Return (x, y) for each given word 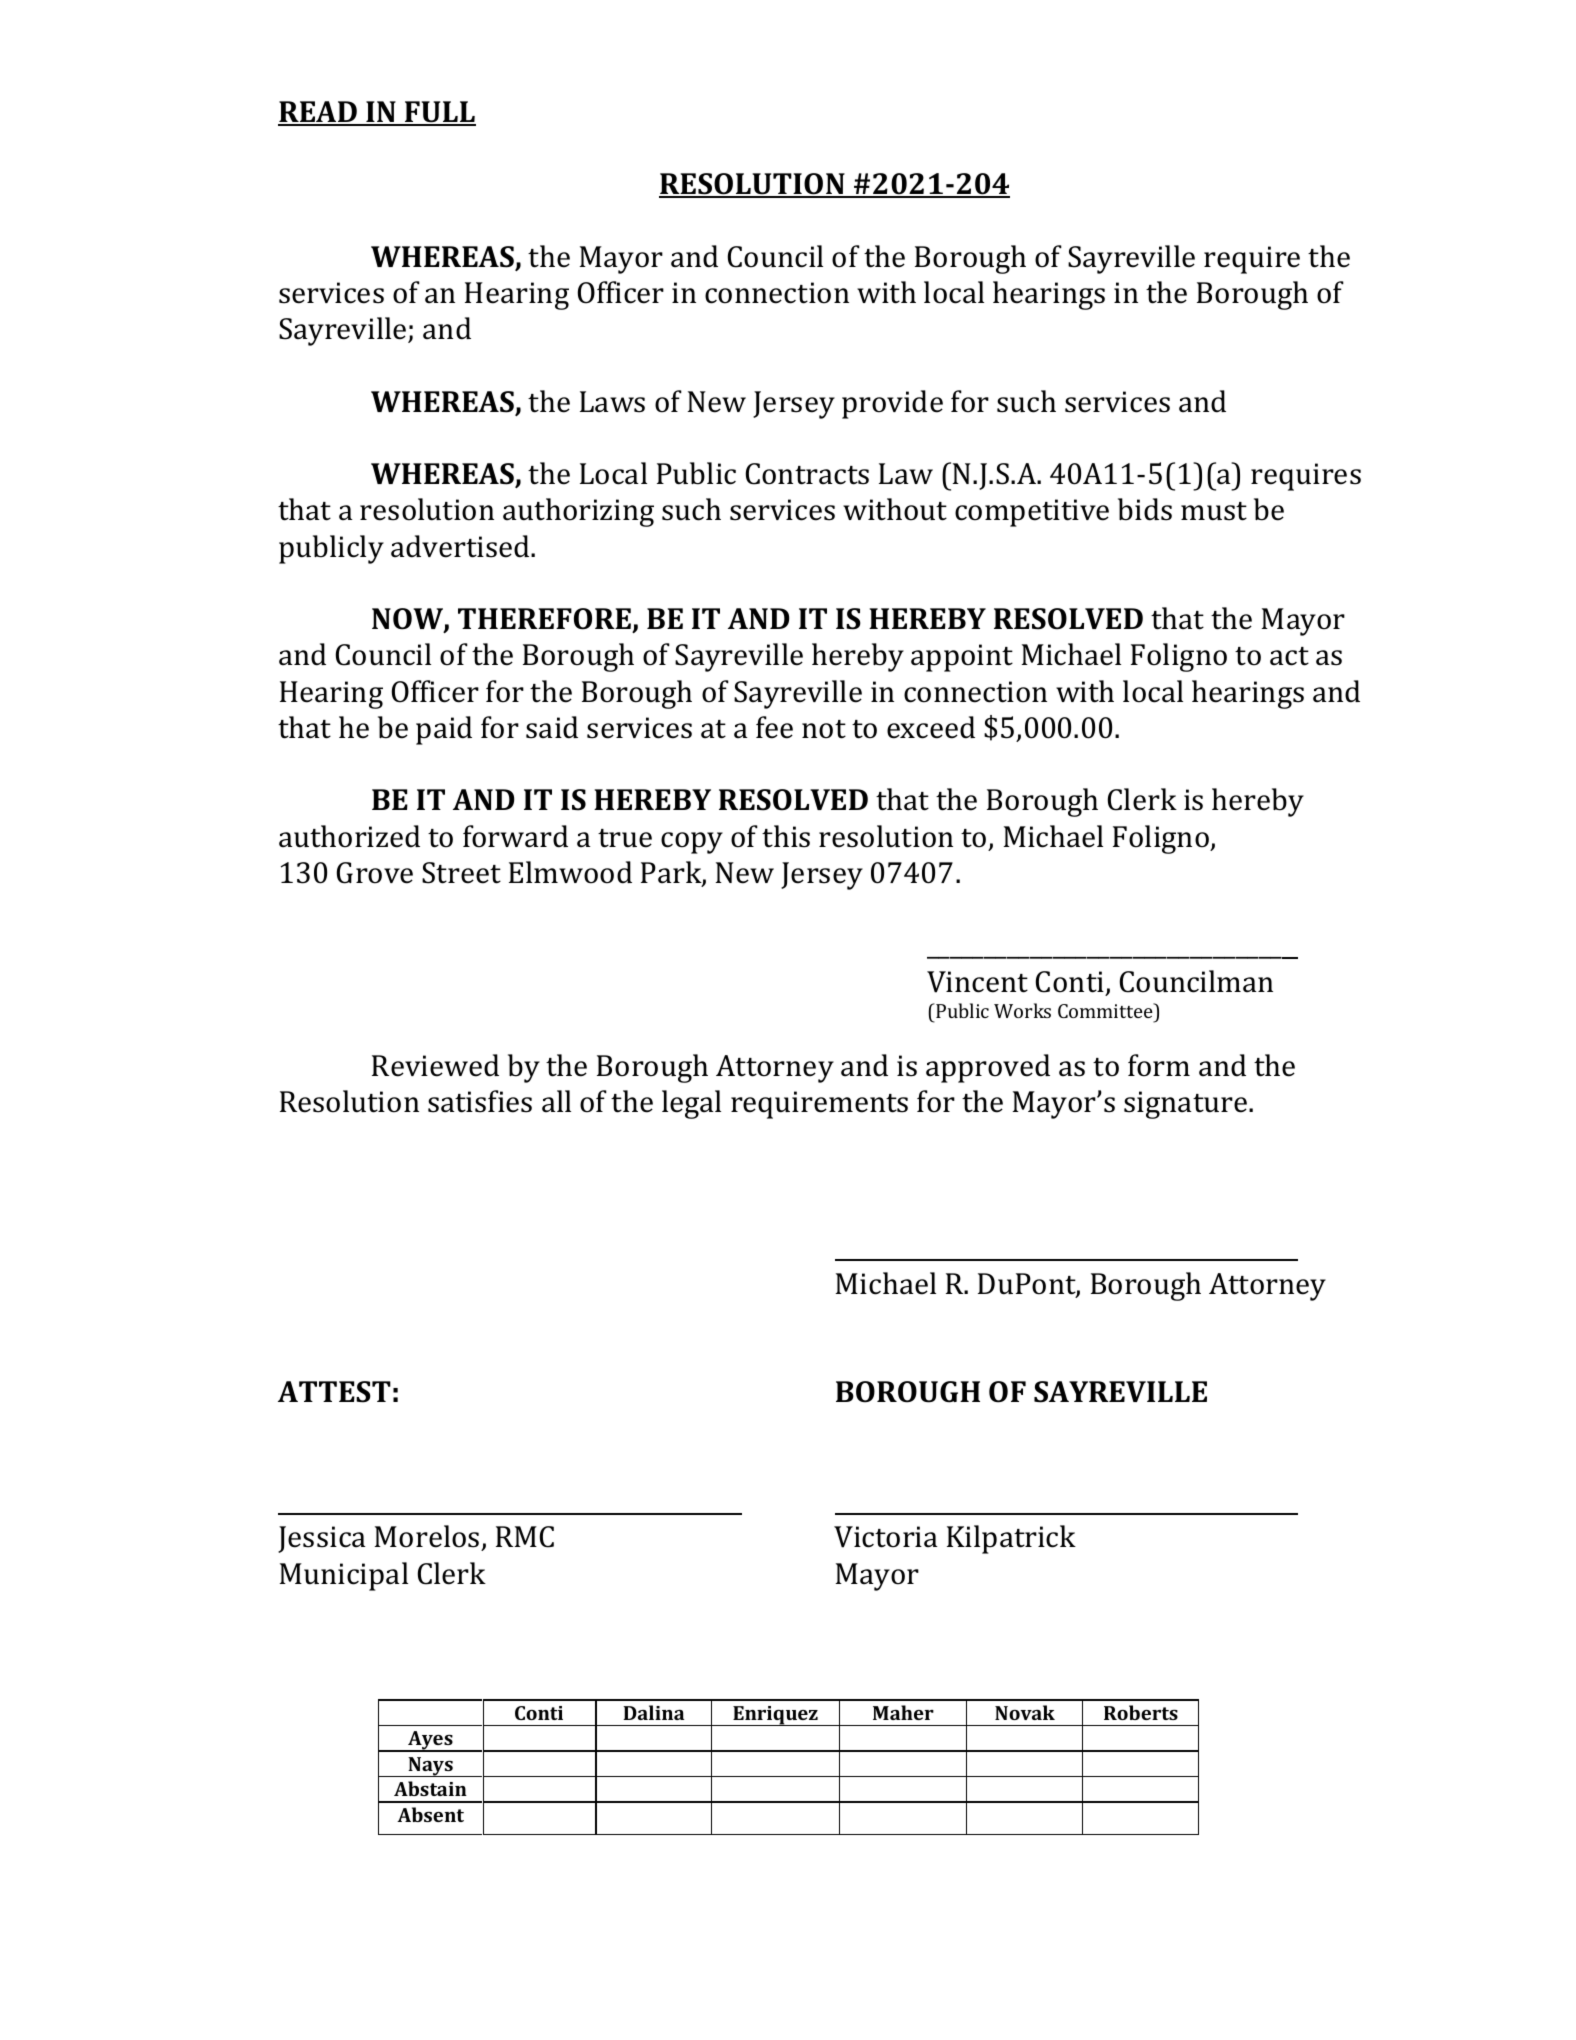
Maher (903, 1712)
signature (1187, 1105)
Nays (430, 1767)
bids (1145, 509)
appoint (962, 658)
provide (892, 404)
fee (774, 727)
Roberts (1141, 1712)
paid (444, 730)
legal (691, 1104)
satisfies (480, 1101)
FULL (439, 113)
